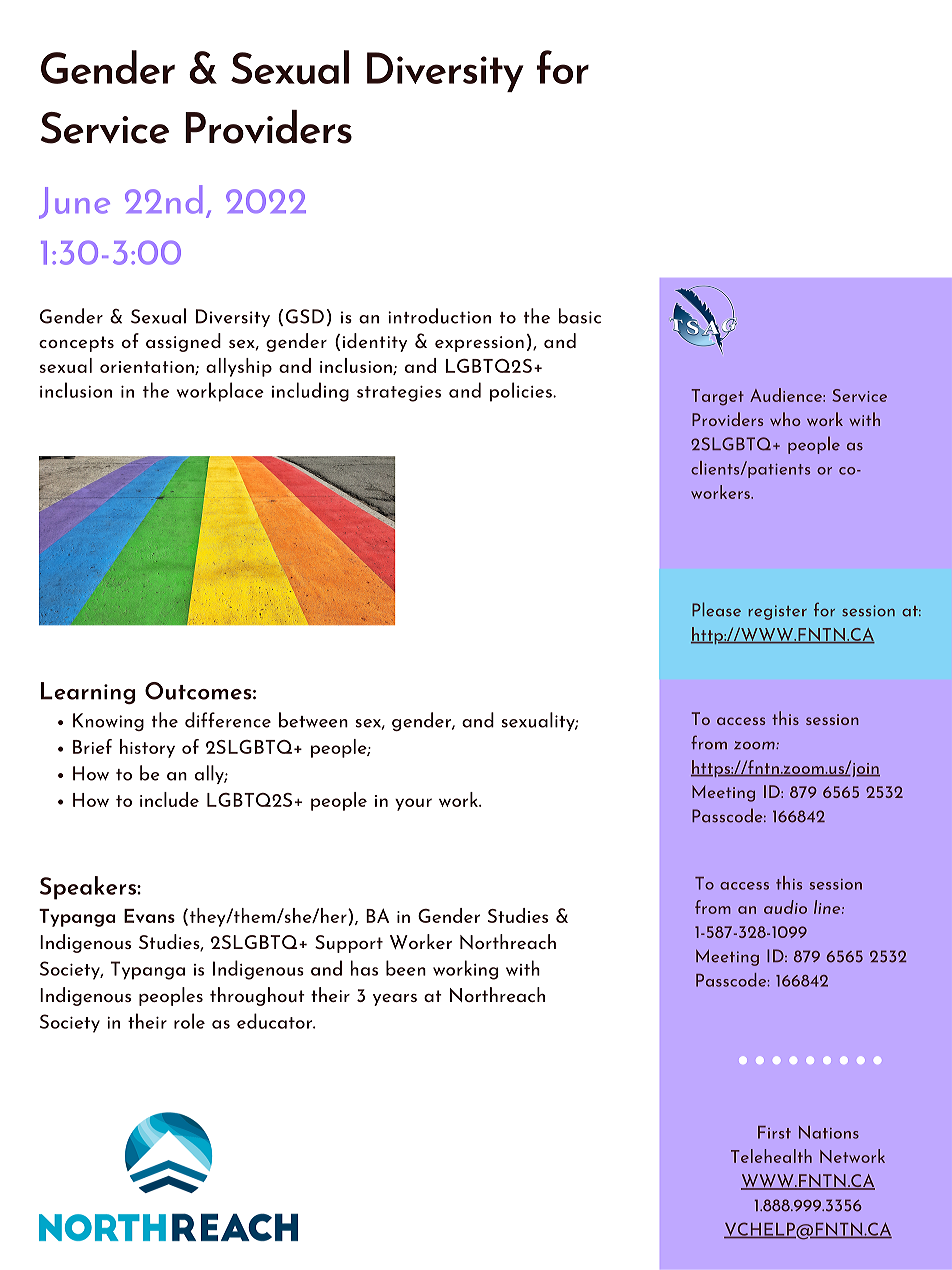 This screenshot has width=952, height=1270. I want to click on register, so click(777, 612).
